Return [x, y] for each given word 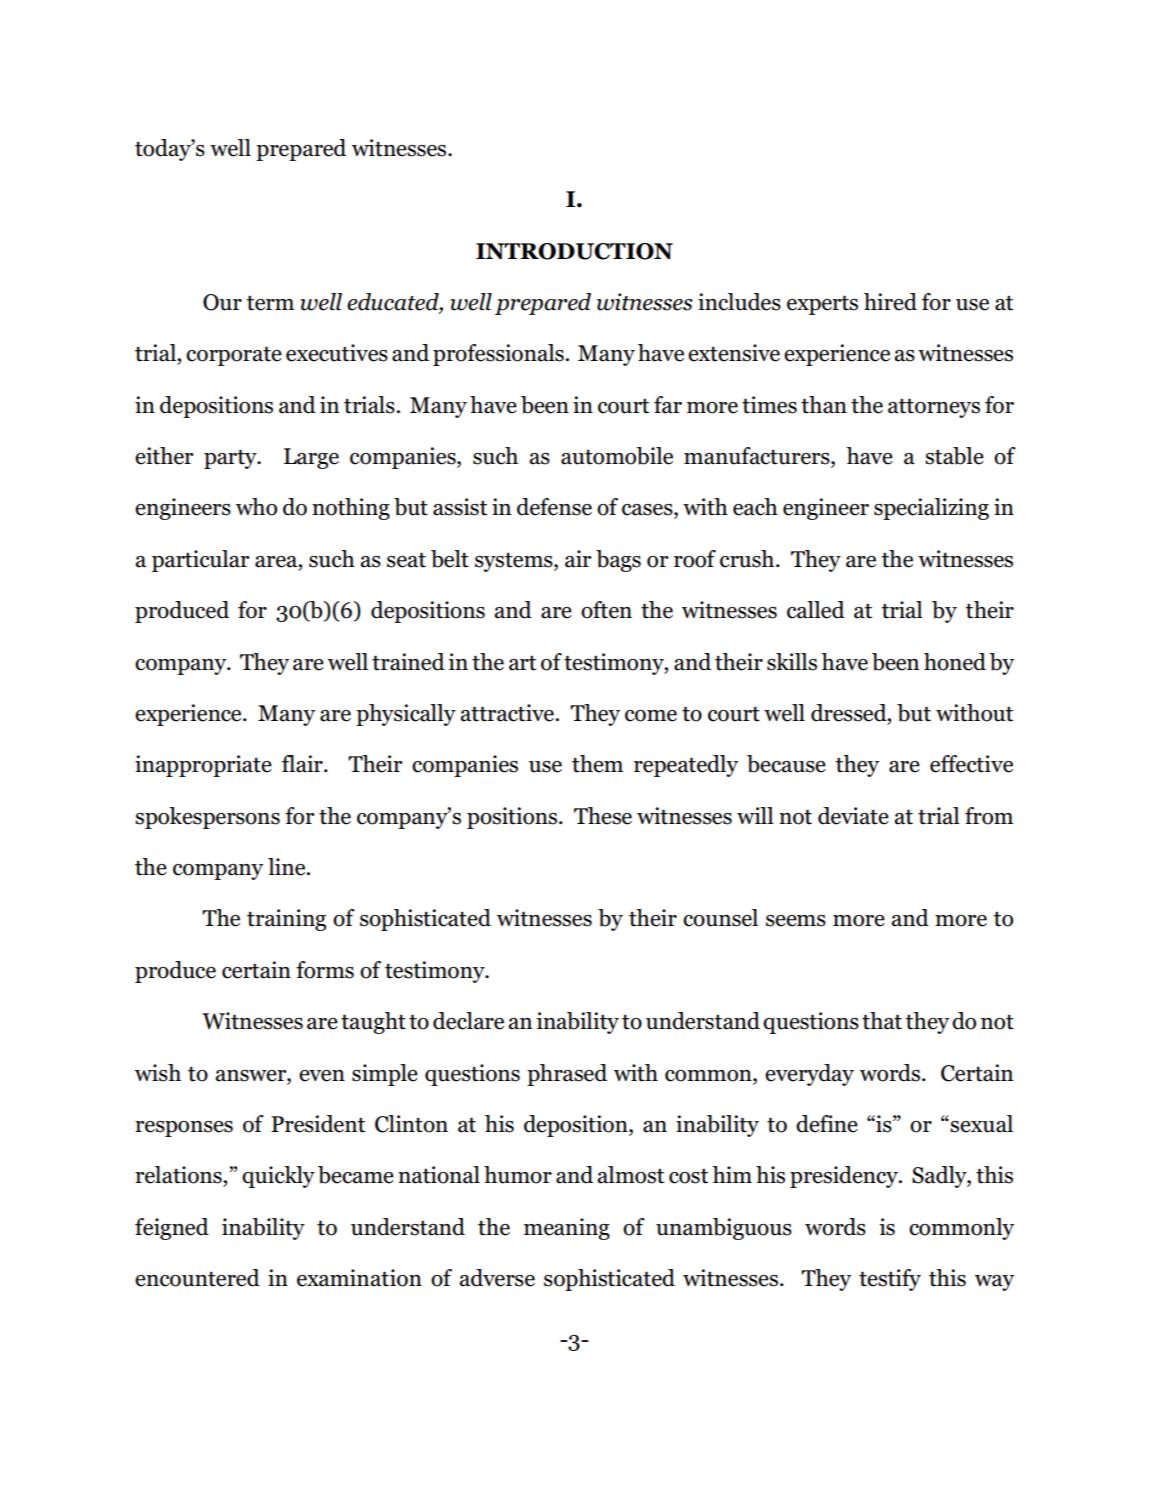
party [231, 459]
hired [890, 302]
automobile [617, 456]
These [603, 816]
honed [955, 662]
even [322, 1076]
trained [408, 662]
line [288, 867]
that [882, 1021]
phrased [567, 1075]
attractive [508, 713]
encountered [197, 1278]
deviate [853, 816]
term [270, 303]
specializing [931, 509]
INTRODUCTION [574, 251]
